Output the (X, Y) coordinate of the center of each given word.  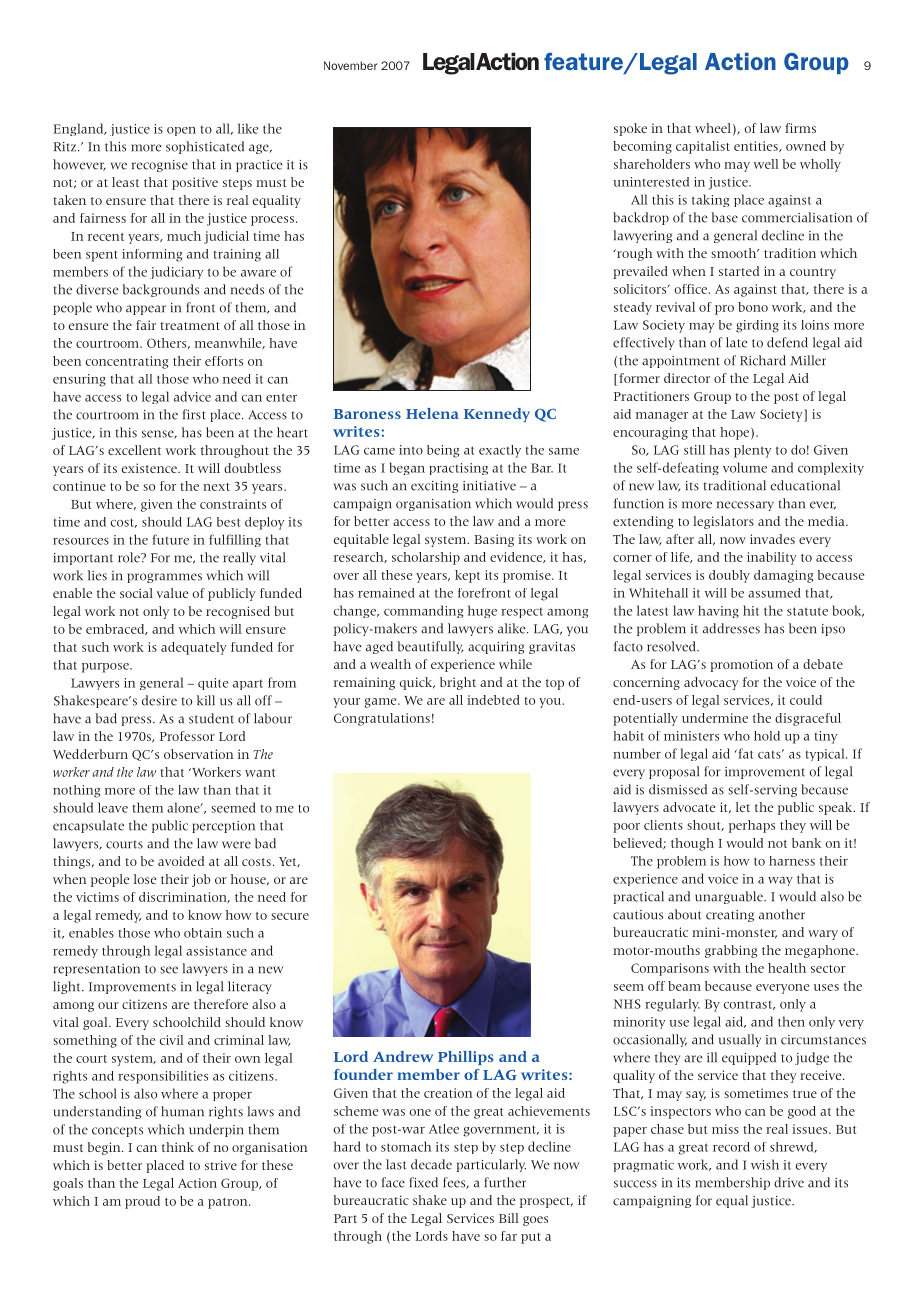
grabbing (731, 951)
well (766, 164)
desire (159, 700)
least (125, 182)
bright (458, 683)
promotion (741, 665)
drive (789, 1182)
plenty (752, 451)
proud (142, 1202)
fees (455, 1183)
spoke (630, 129)
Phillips (466, 1058)
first (194, 414)
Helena (432, 413)
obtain (203, 933)
